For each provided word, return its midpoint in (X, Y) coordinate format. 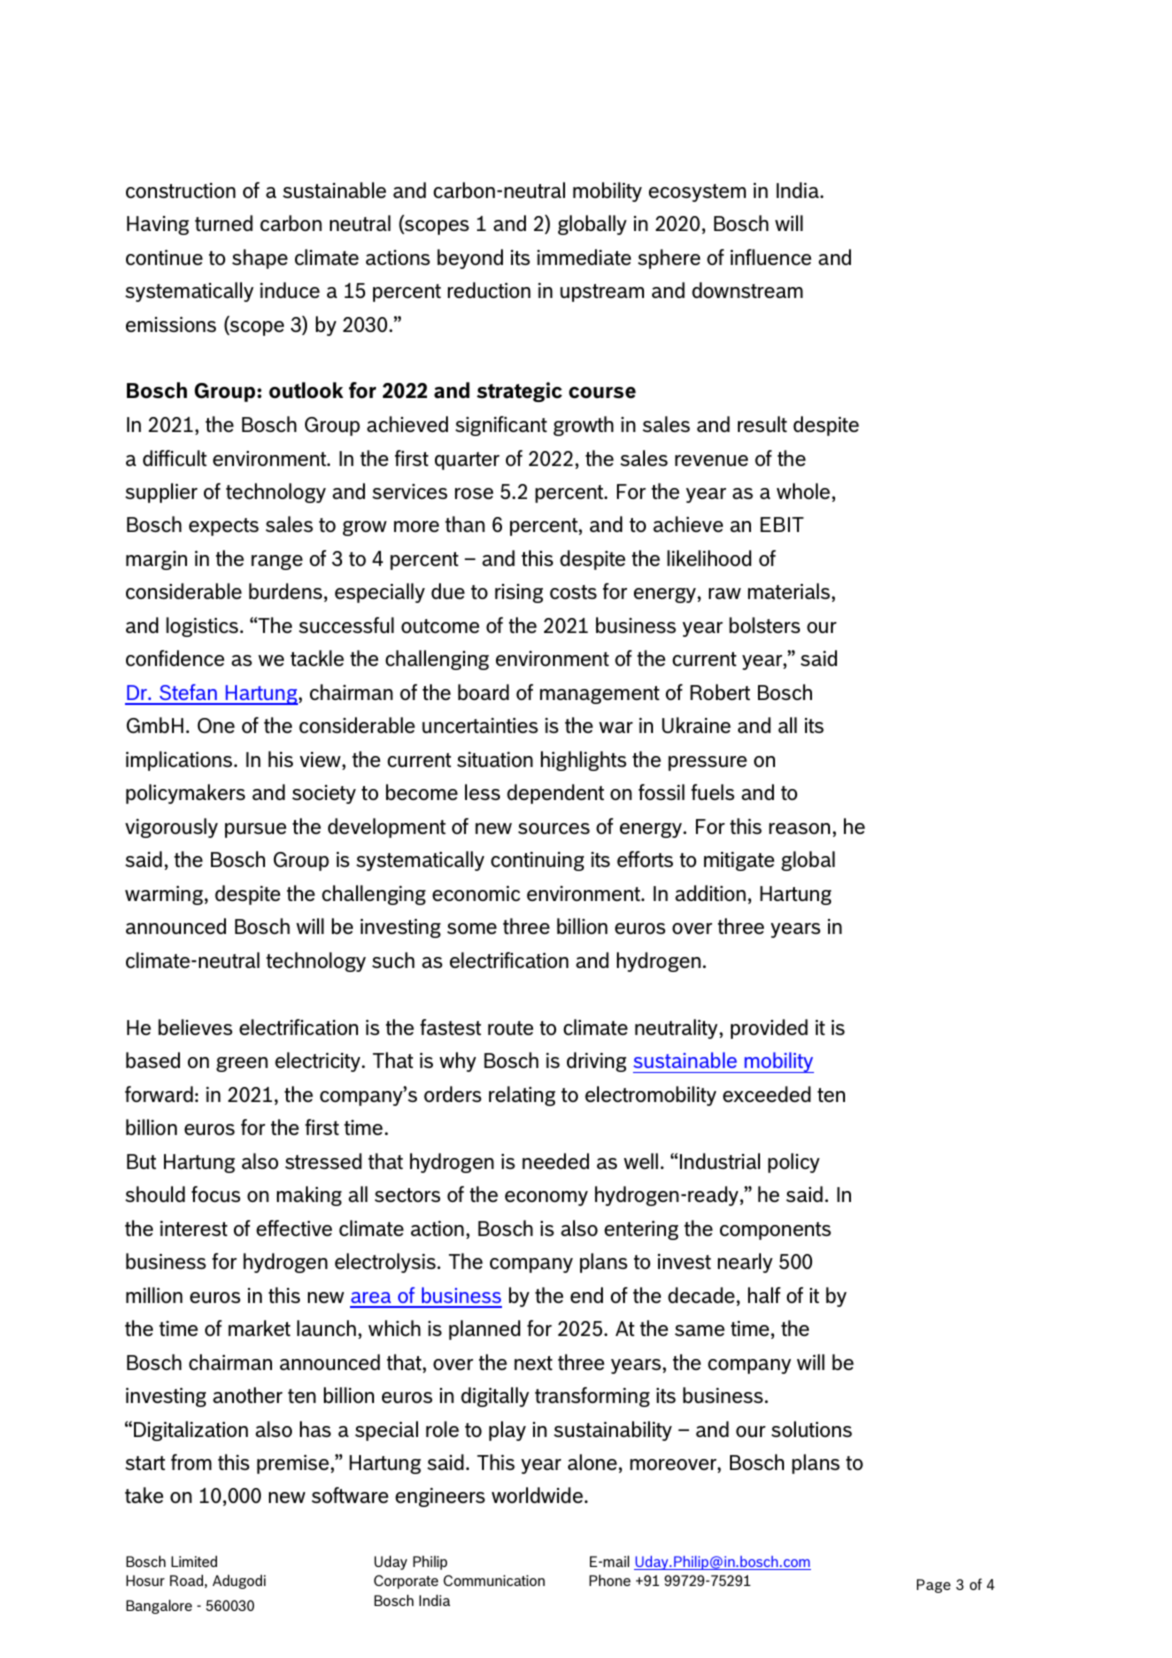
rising (519, 593)
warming (165, 895)
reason (799, 828)
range (277, 562)
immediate (584, 257)
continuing (537, 861)
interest (194, 1228)
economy (546, 1198)
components (775, 1231)
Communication (494, 1580)
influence (770, 257)
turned (224, 223)
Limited (194, 1561)
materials (789, 591)
